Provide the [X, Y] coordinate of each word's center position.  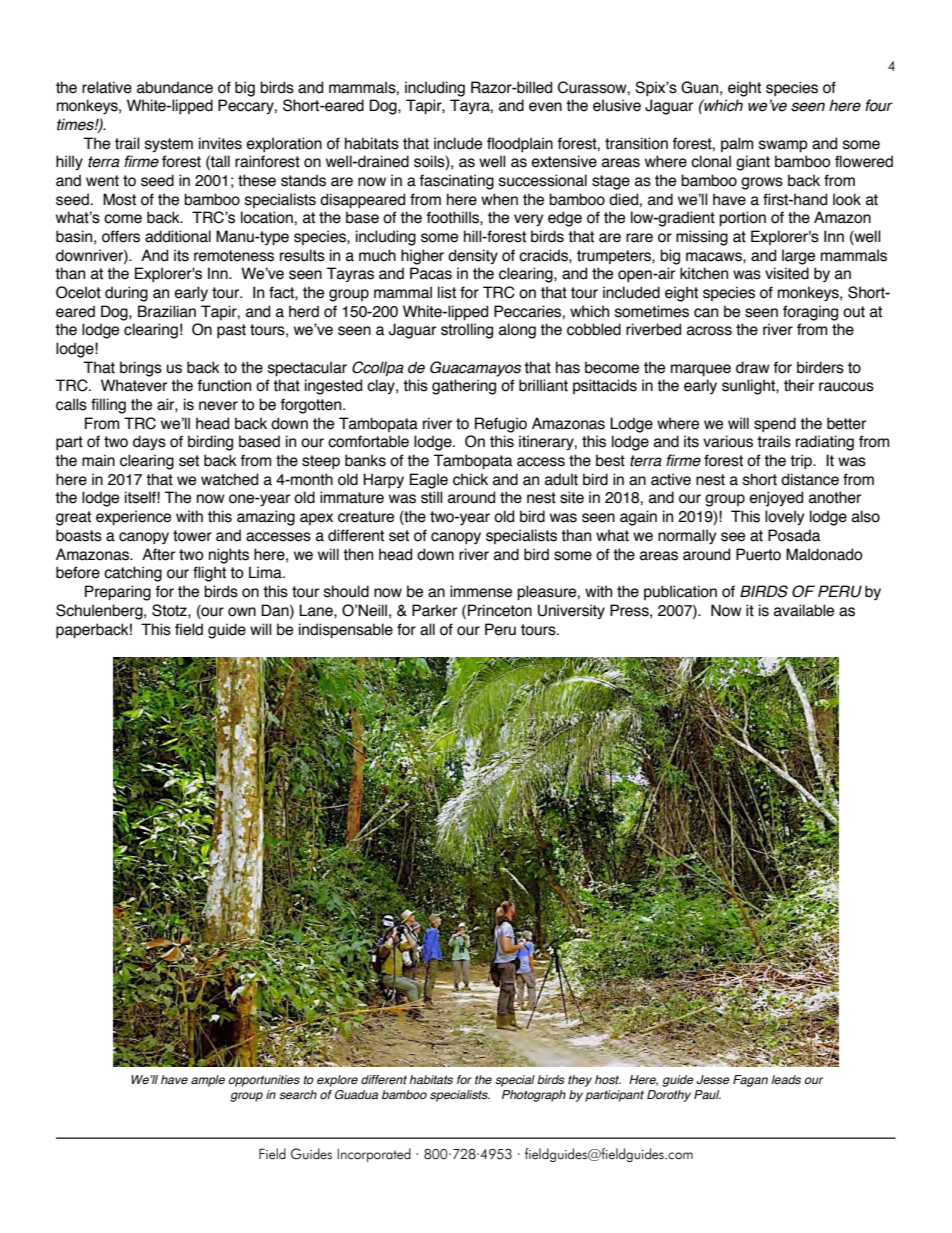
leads [786, 1079]
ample [208, 1081]
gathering [464, 387]
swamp [783, 146]
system [169, 145]
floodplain [520, 144]
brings [141, 369]
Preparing [118, 593]
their [799, 385]
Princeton [500, 610]
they [580, 1081]
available [804, 610]
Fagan [750, 1081]
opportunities [264, 1081]
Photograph [534, 1096]
